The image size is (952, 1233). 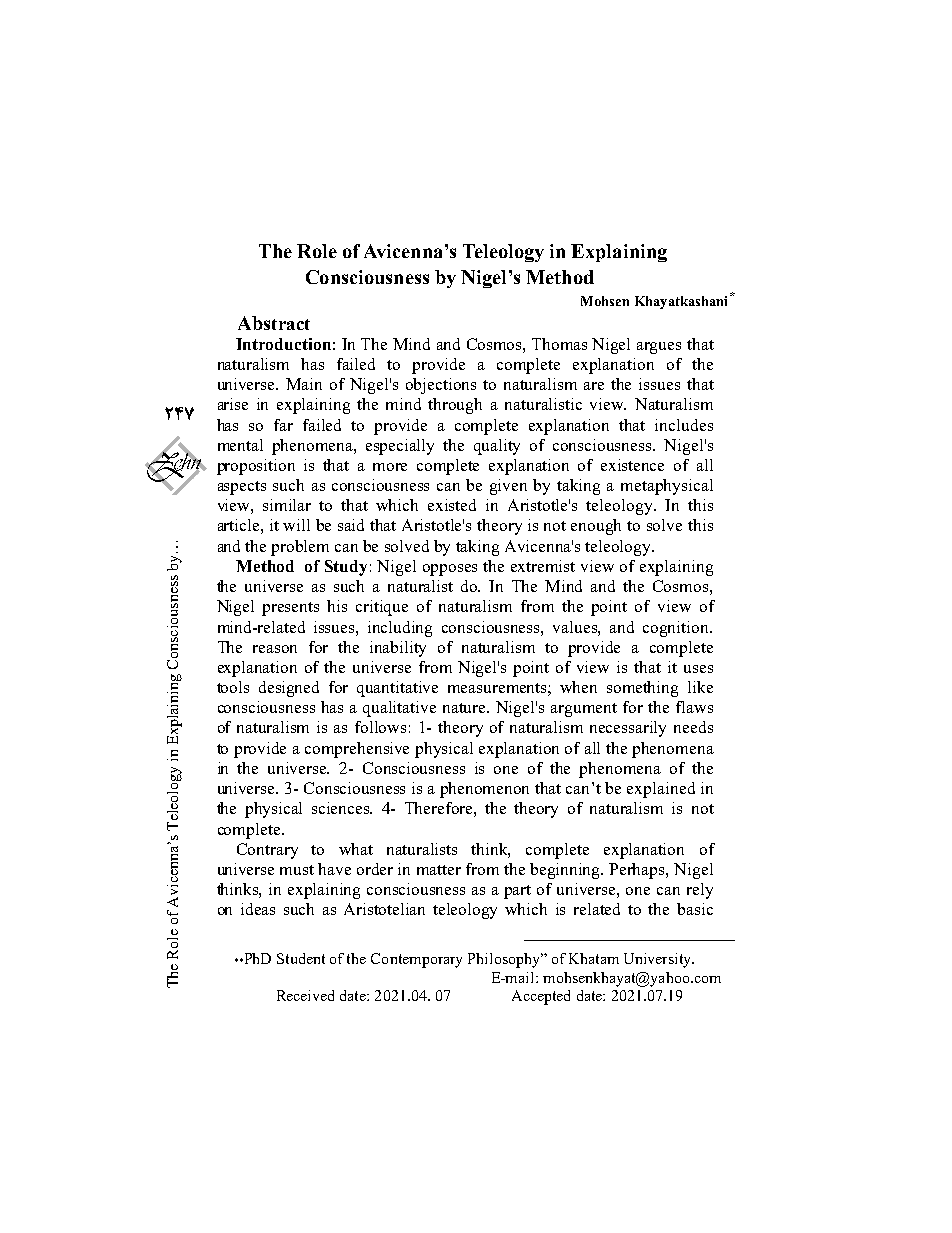 What do you see at coordinates (505, 960) in the page?
I see `Philosophy` at bounding box center [505, 960].
